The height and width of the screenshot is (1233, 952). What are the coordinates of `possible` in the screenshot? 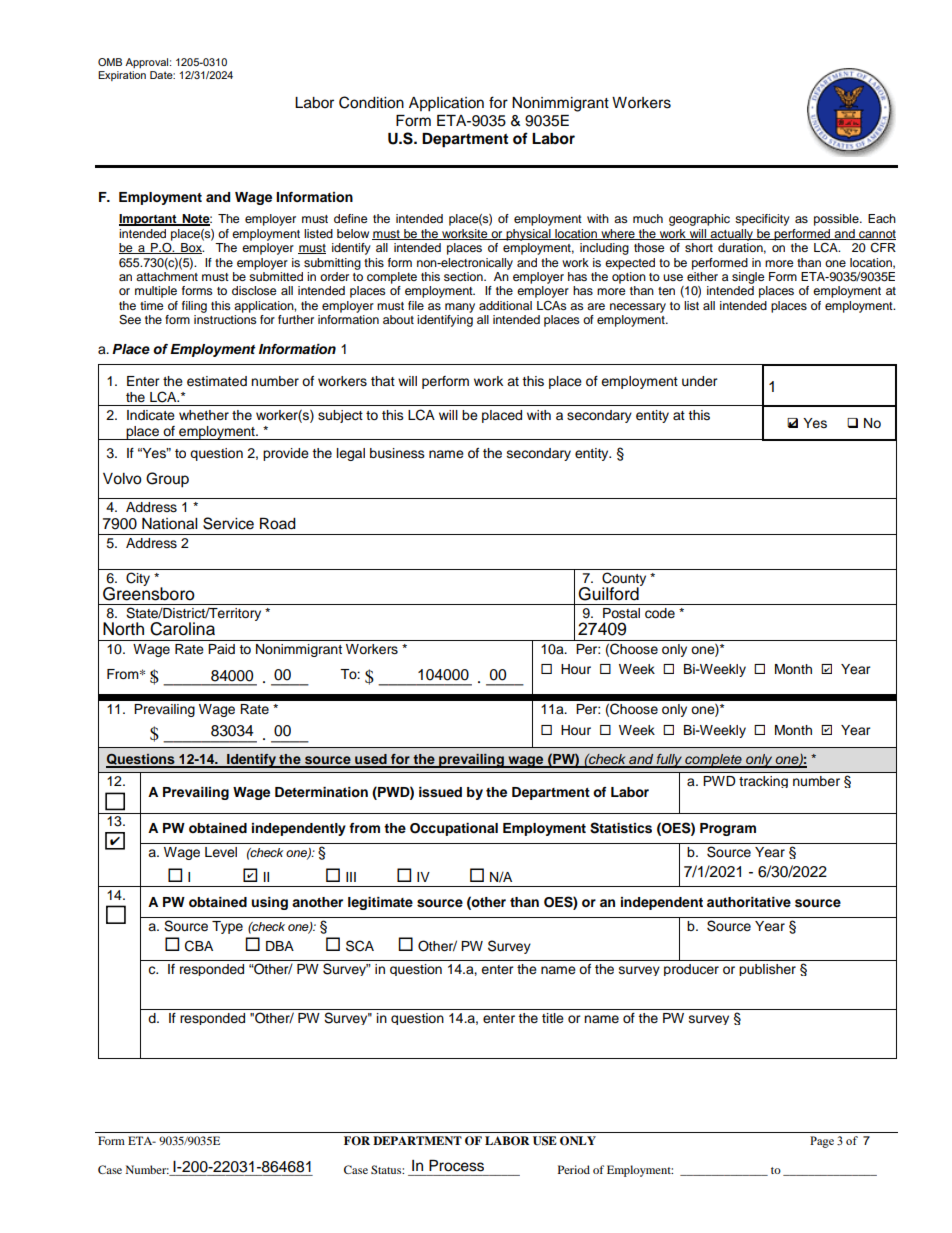 It's located at (837, 220).
